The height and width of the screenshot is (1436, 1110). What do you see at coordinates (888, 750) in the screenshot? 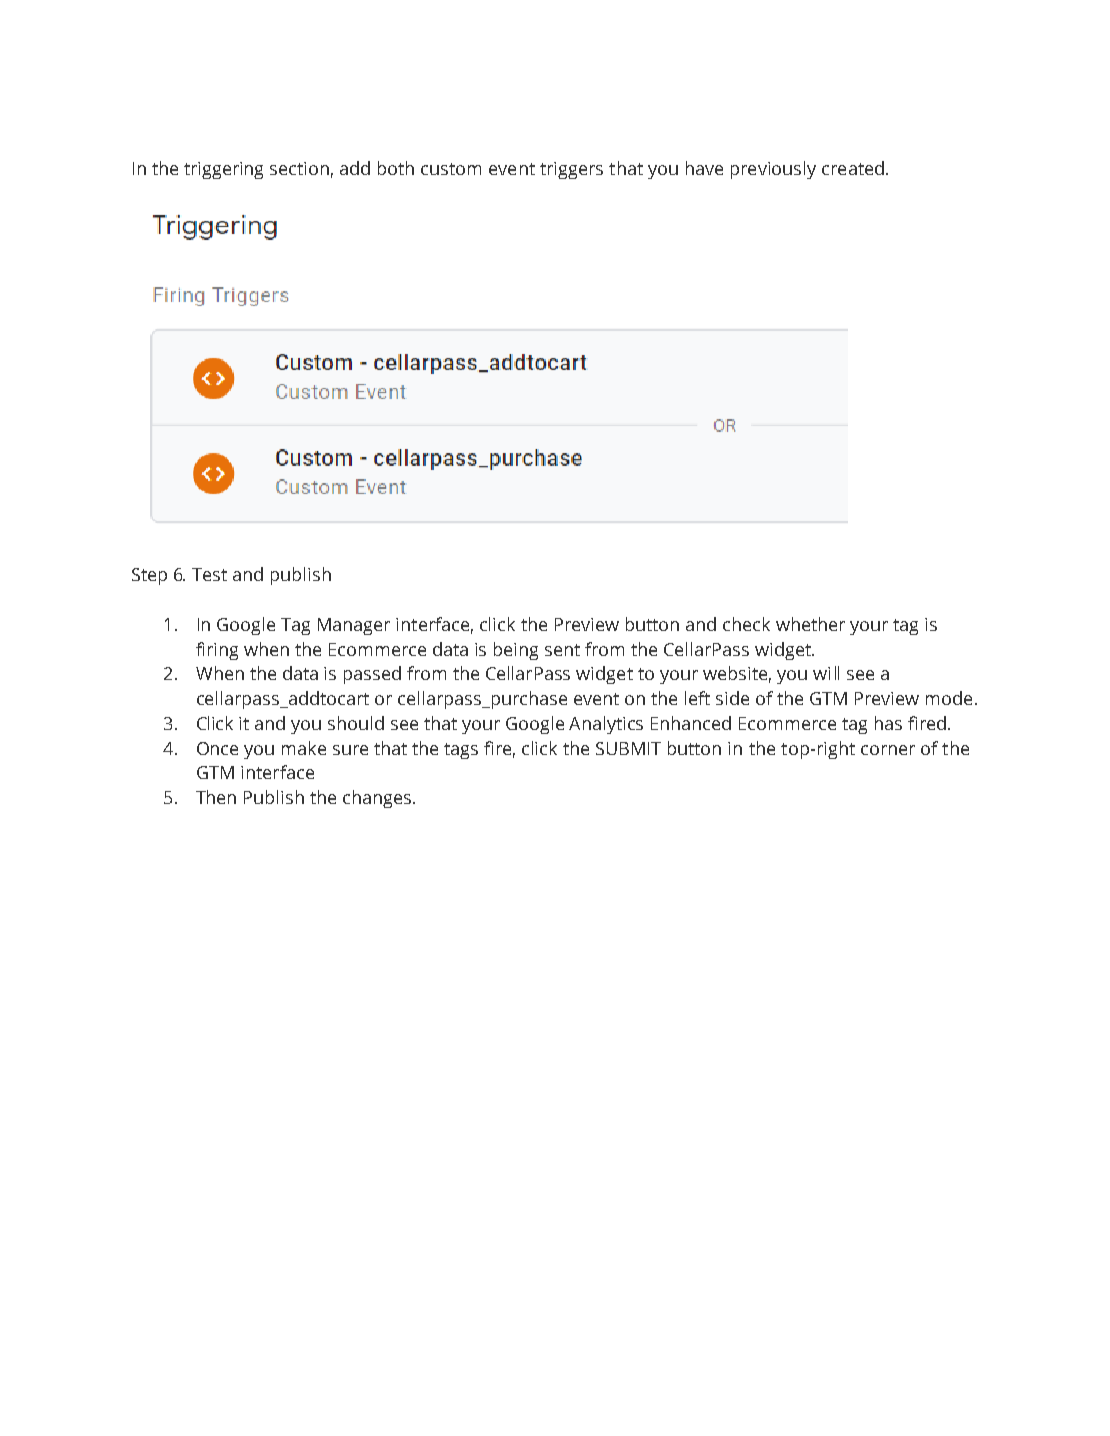
I see `corner` at bounding box center [888, 750].
